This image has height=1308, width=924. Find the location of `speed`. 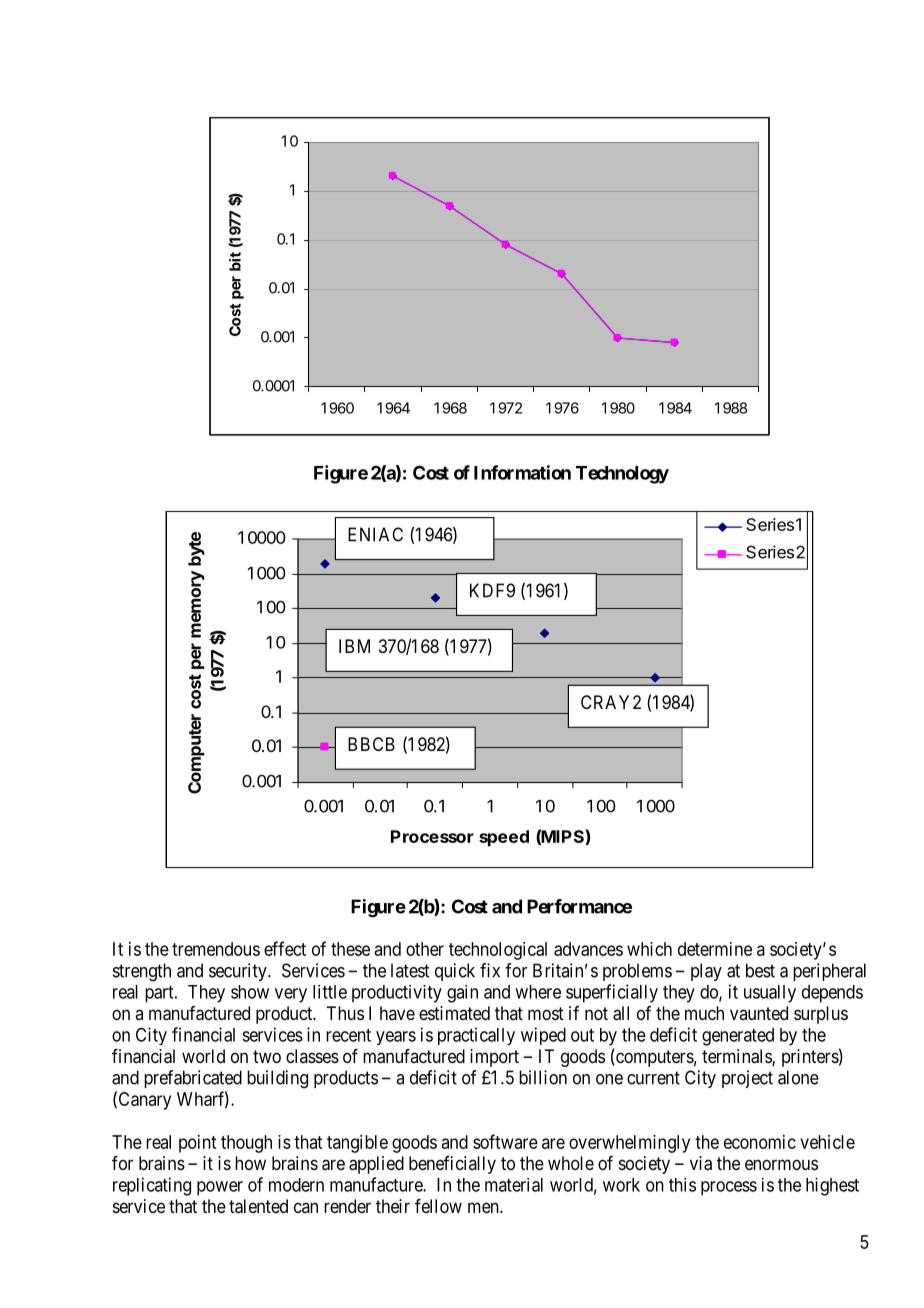

speed is located at coordinates (504, 838).
